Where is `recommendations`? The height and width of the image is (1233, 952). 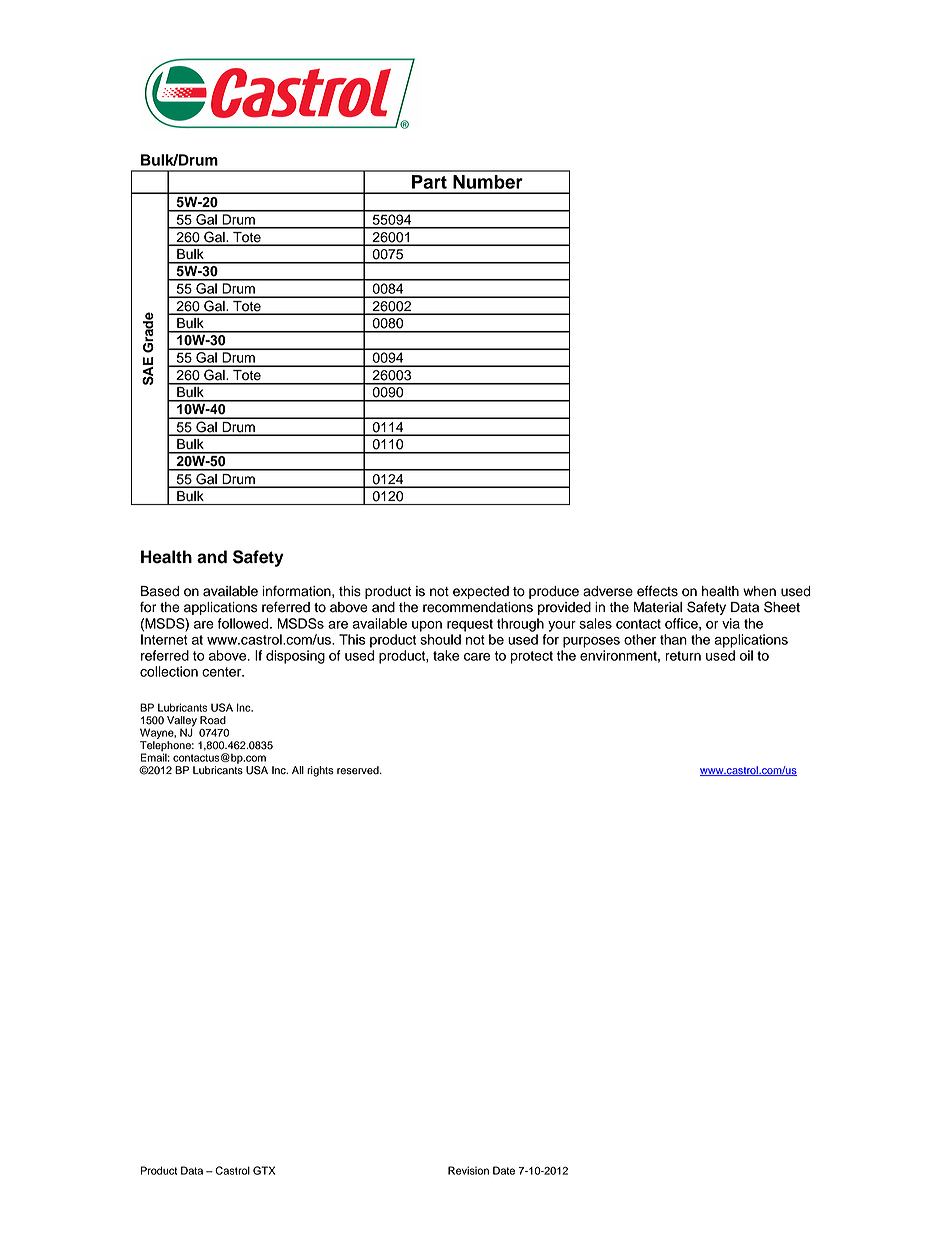
recommendations is located at coordinates (478, 607).
